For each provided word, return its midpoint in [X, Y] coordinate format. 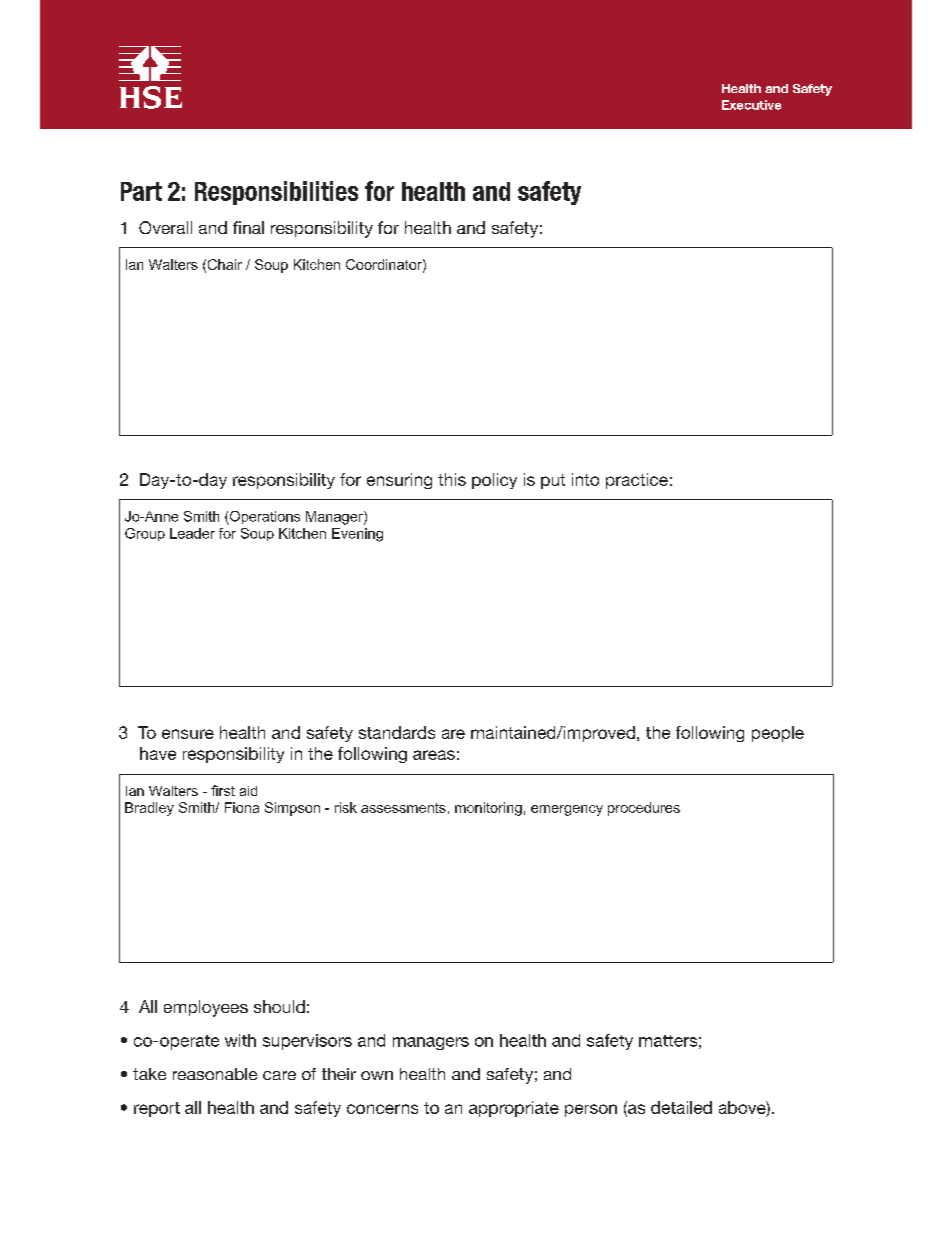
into [585, 479]
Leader [192, 533]
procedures [644, 809]
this [452, 479]
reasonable [215, 1074]
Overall [165, 227]
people [778, 734]
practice [637, 481]
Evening [357, 535]
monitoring [488, 809]
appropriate [514, 1109]
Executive [751, 105]
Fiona [242, 807]
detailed [681, 1107]
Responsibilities [276, 193]
